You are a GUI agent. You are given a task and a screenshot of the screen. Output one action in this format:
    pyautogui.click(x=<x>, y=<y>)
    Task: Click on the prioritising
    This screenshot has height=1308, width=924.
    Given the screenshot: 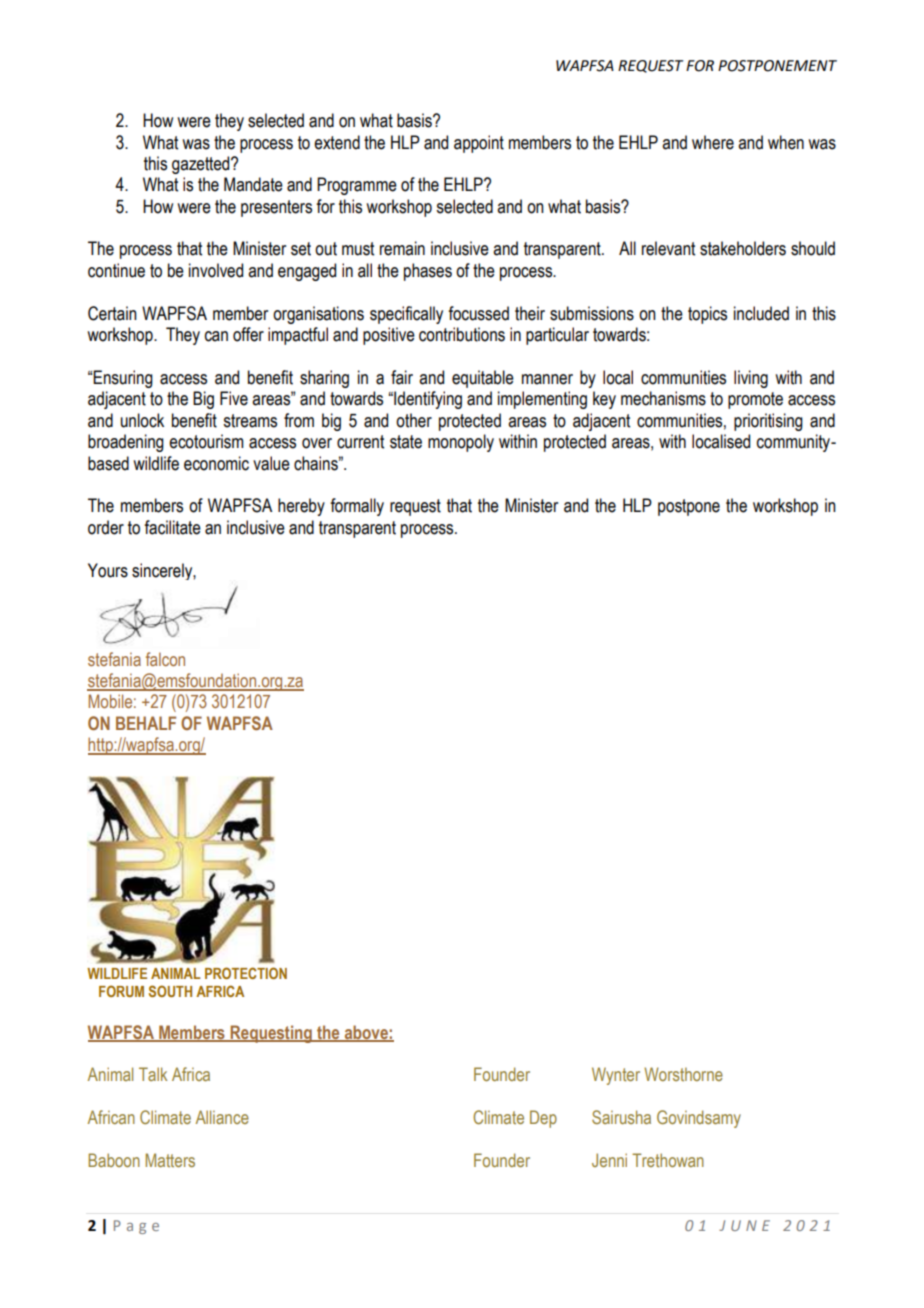 What is the action you would take?
    pyautogui.click(x=768, y=422)
